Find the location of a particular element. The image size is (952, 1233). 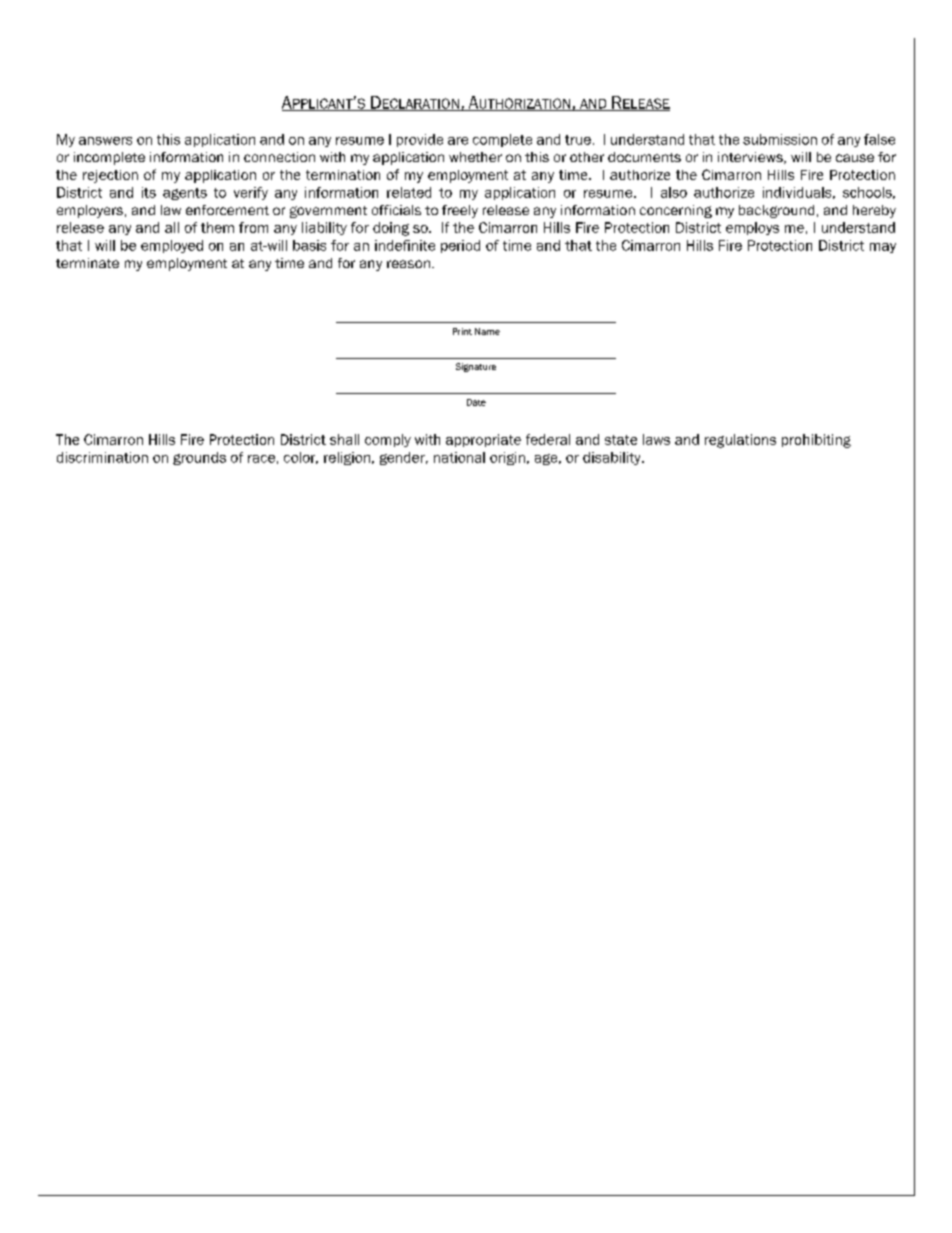

freely is located at coordinates (460, 211).
